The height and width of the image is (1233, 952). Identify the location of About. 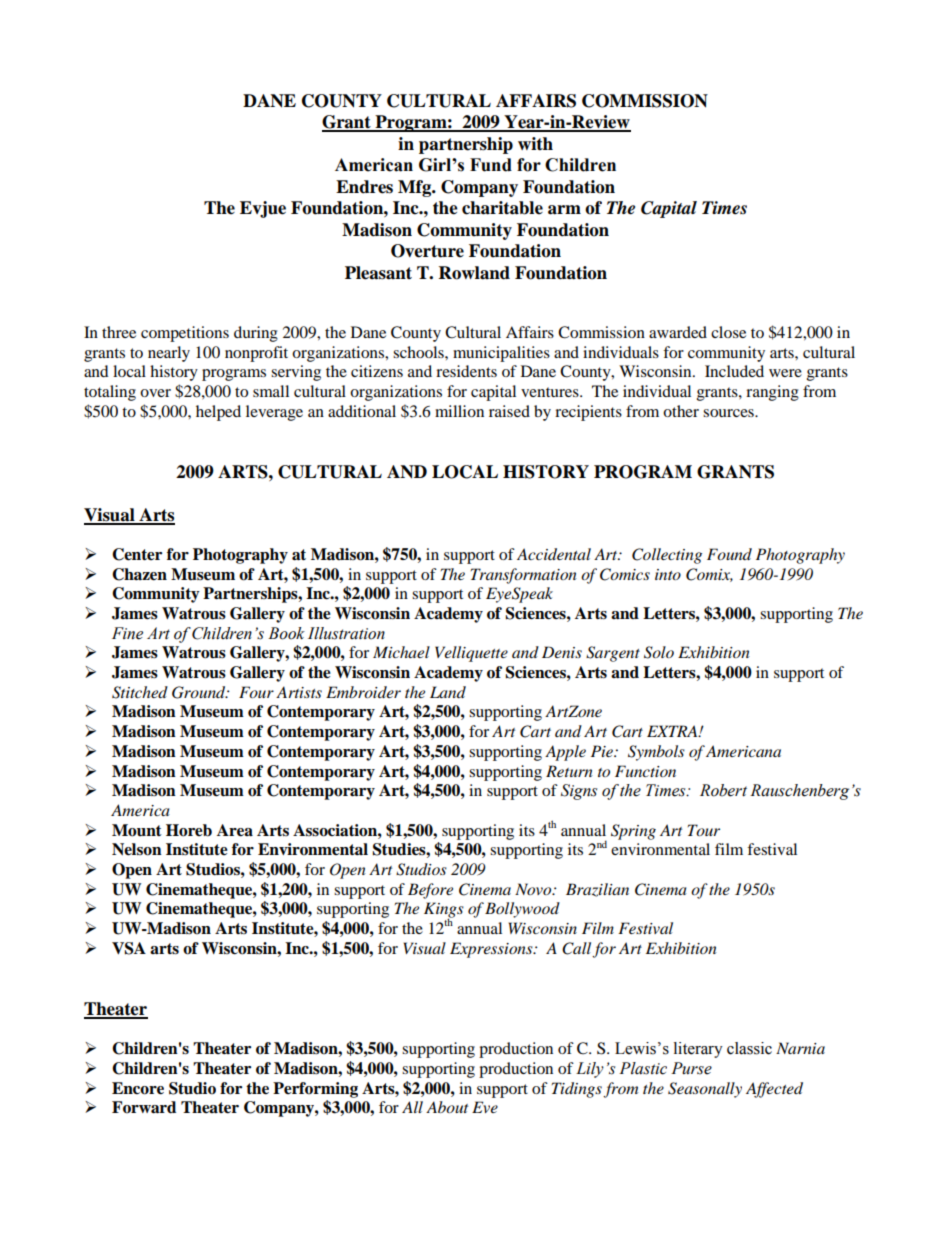
(447, 1107).
